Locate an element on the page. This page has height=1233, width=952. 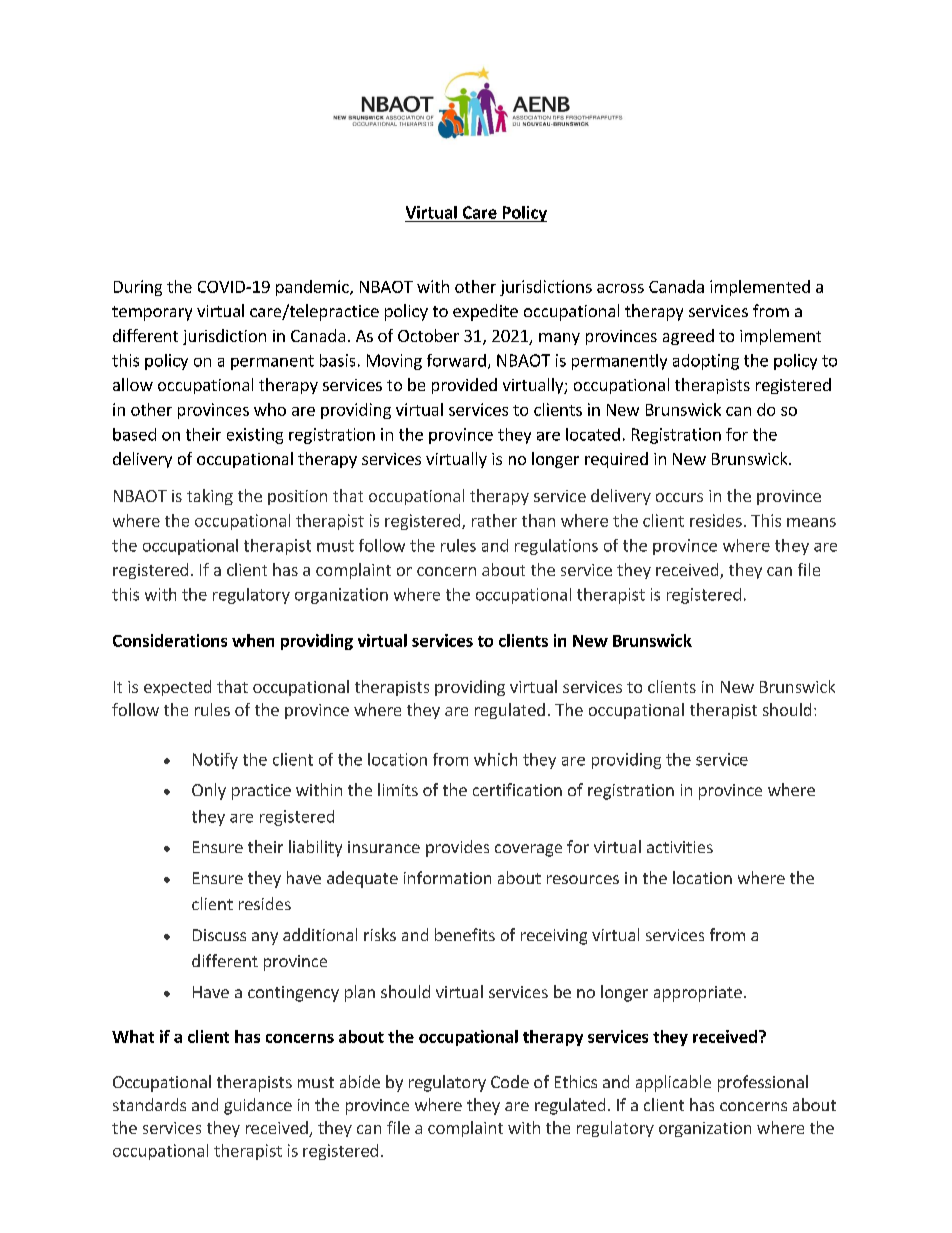
means is located at coordinates (811, 522).
